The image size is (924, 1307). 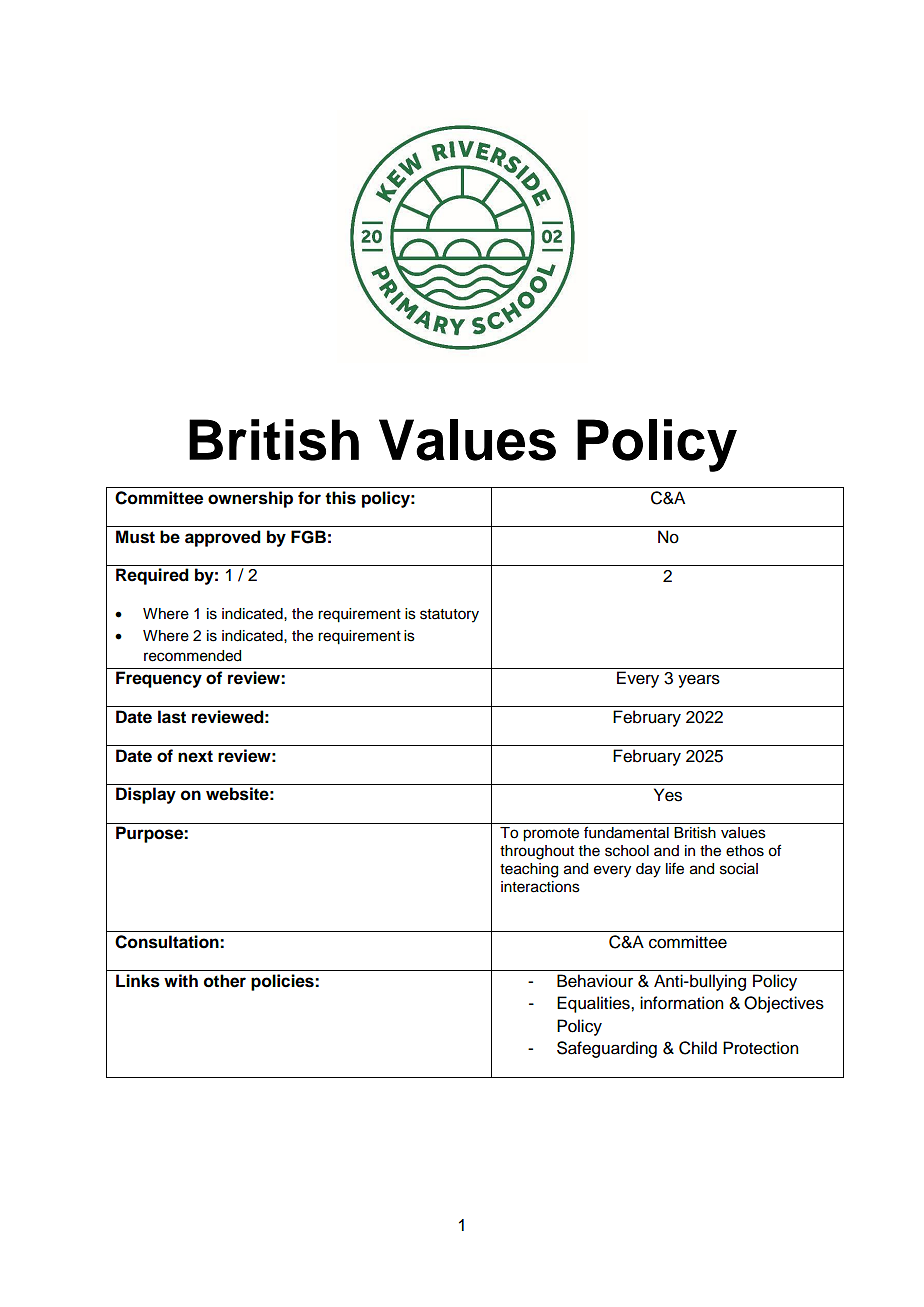 I want to click on other, so click(x=225, y=981).
